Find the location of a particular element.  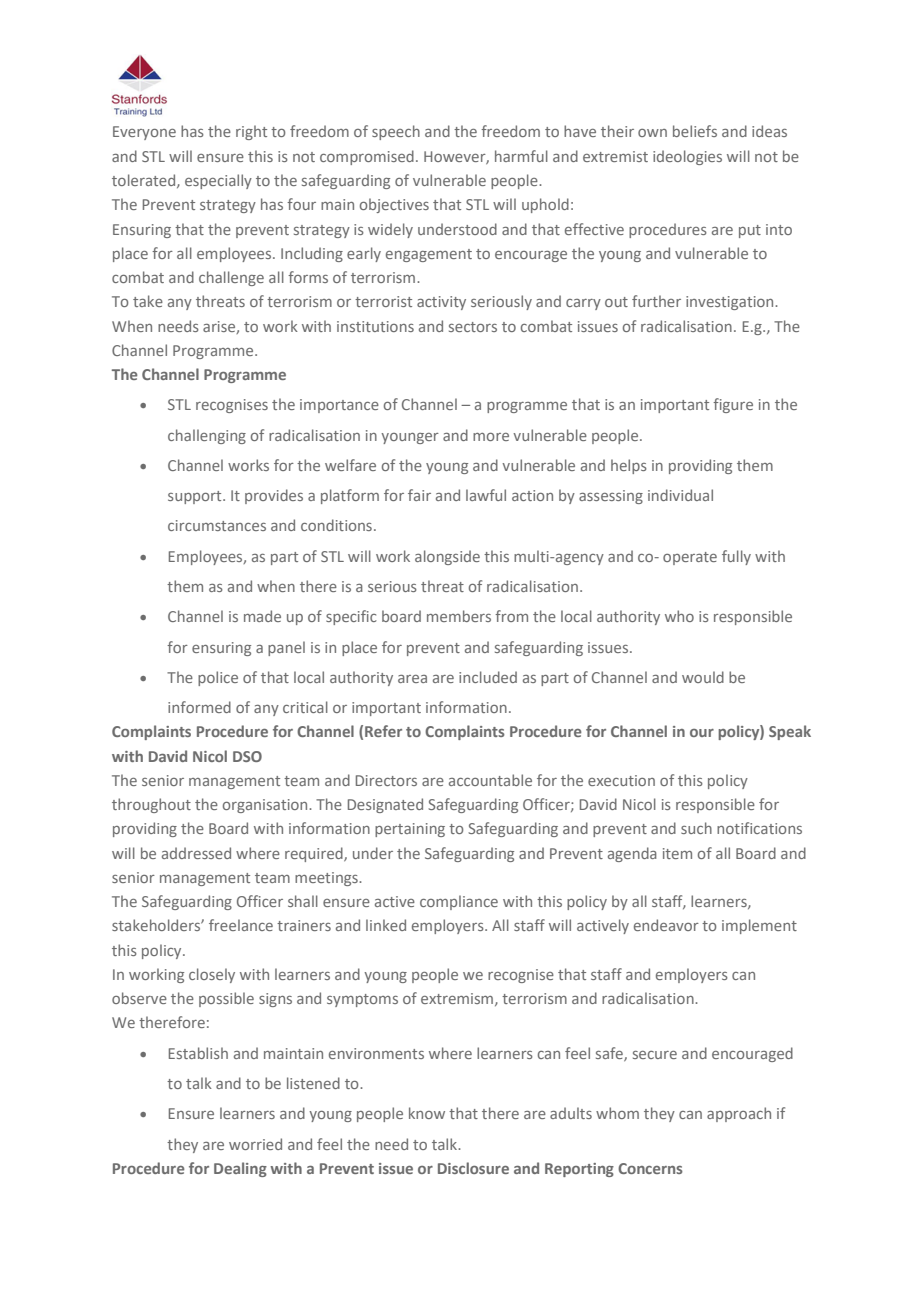

Disclosure is located at coordinates (473, 1168).
